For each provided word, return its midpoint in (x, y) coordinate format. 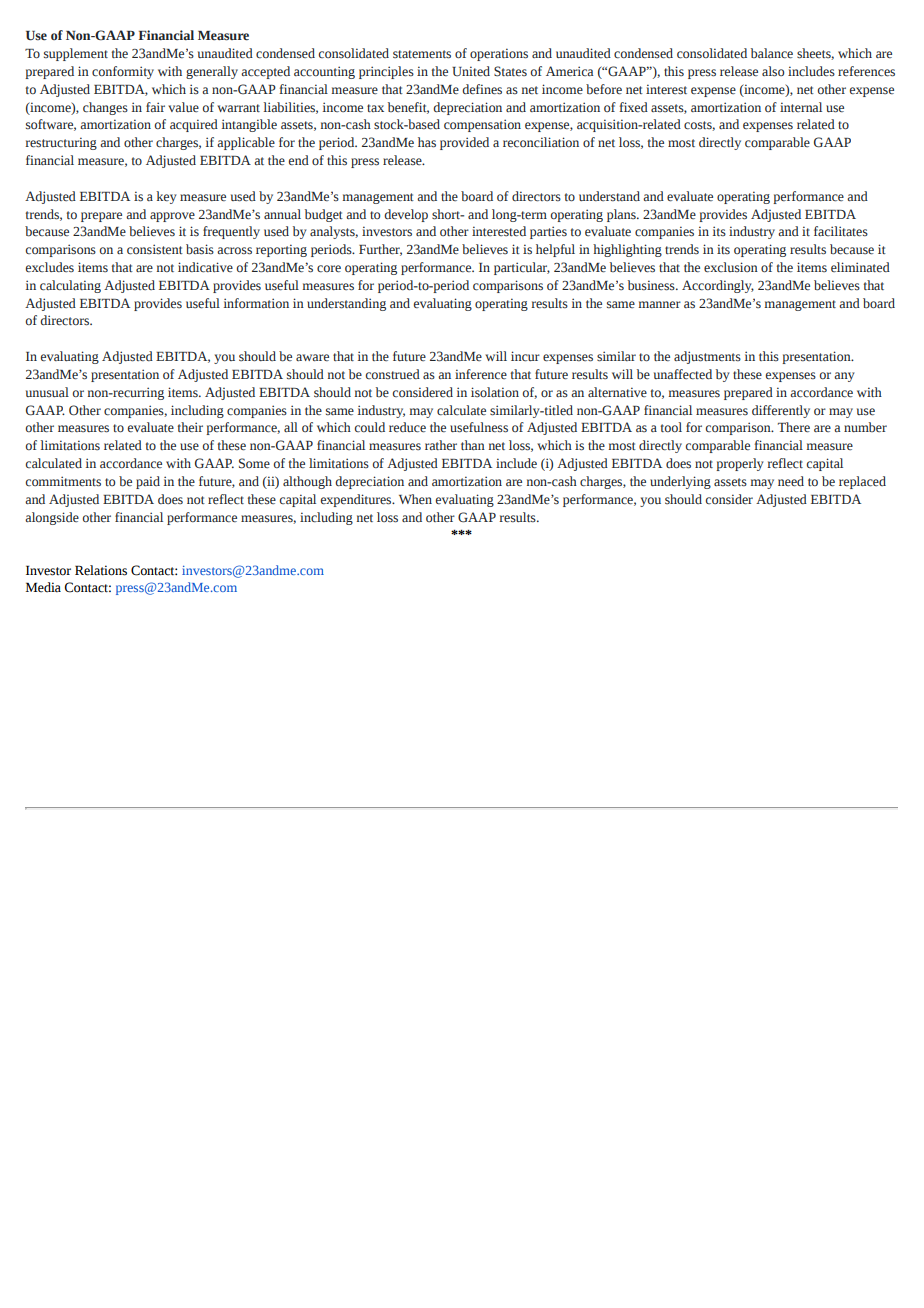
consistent (155, 249)
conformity (123, 72)
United (471, 71)
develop (406, 215)
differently (781, 411)
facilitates (841, 231)
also (773, 71)
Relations (101, 570)
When (415, 499)
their (190, 427)
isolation (495, 392)
